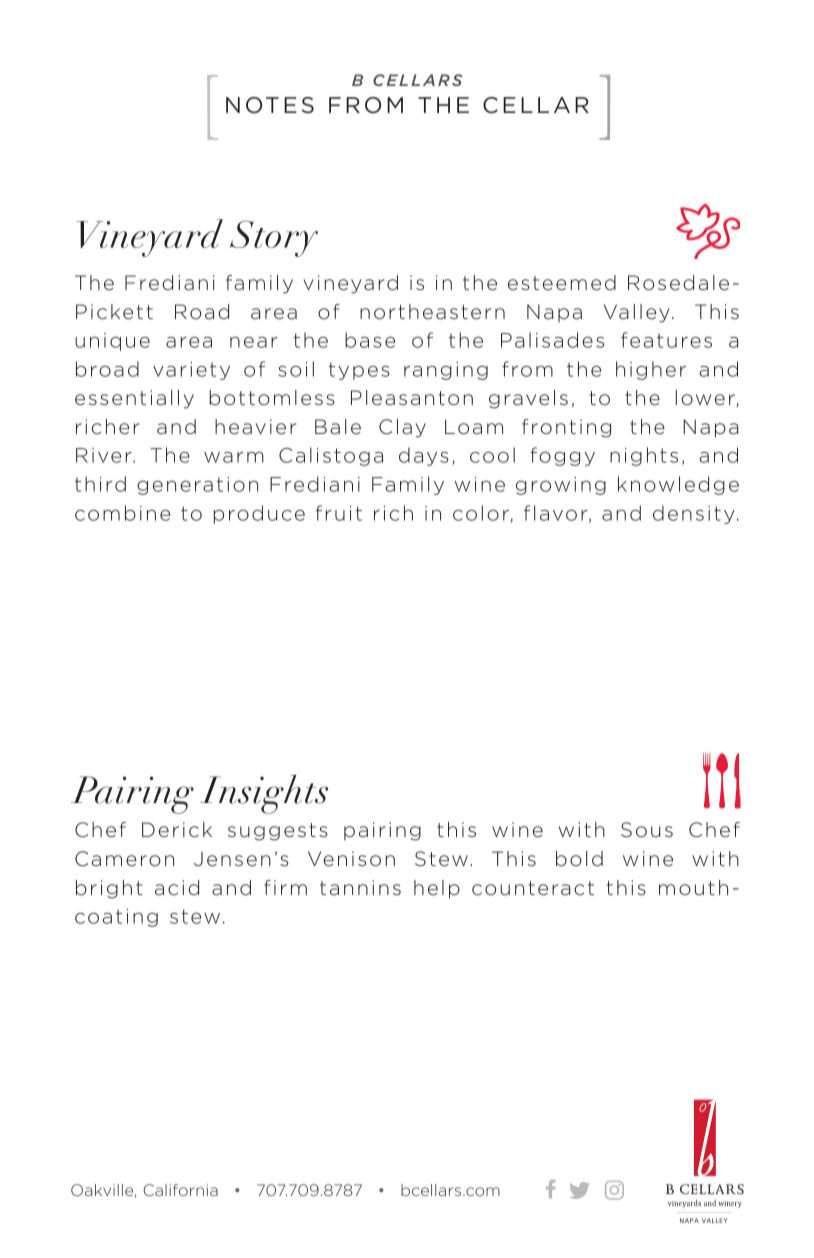 The width and height of the image is (814, 1258). Describe the element at coordinates (264, 794) in the image. I see `Insights` at that location.
